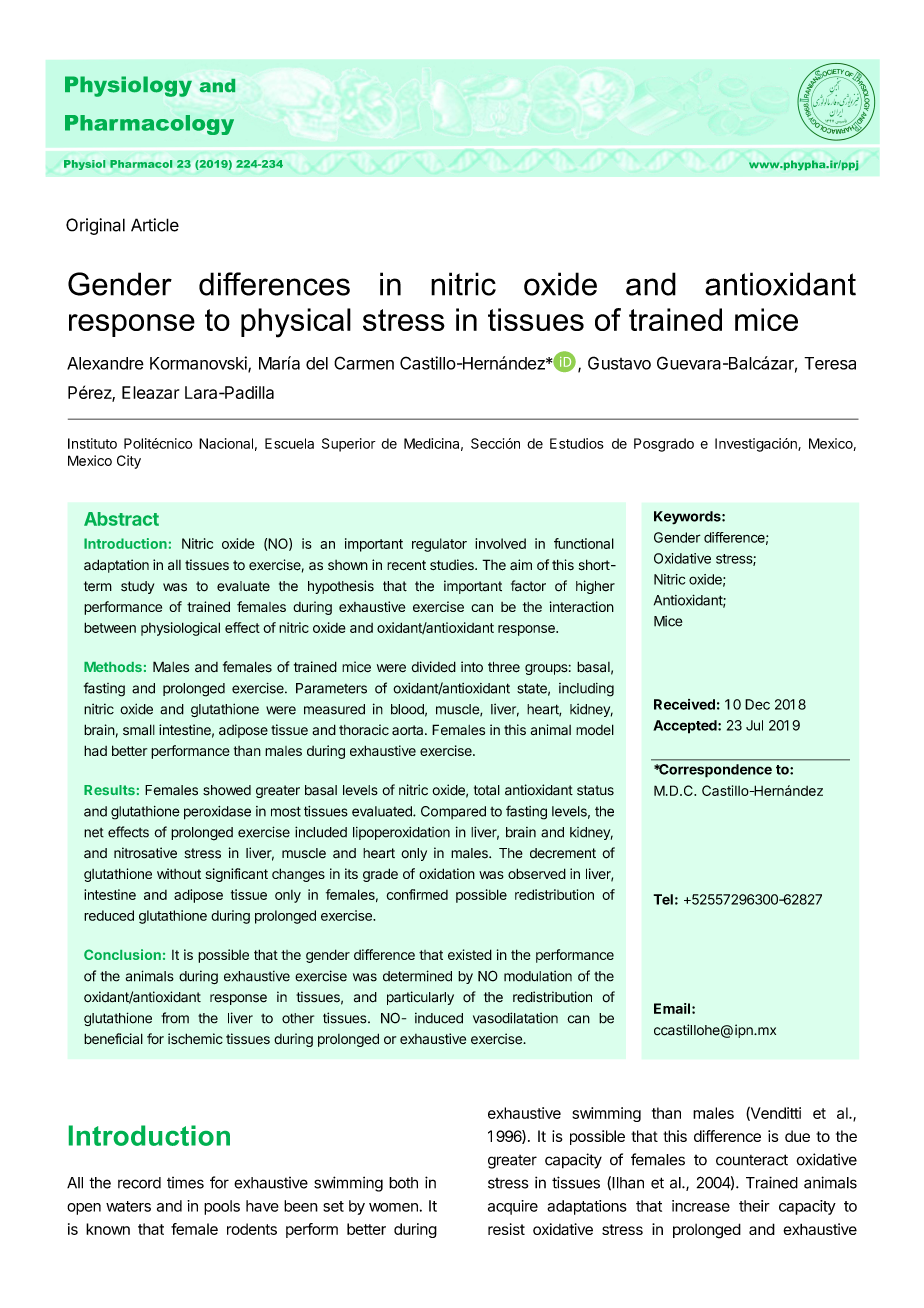 This screenshot has height=1308, width=924. Describe the element at coordinates (185, 1183) in the screenshot. I see `times` at that location.
